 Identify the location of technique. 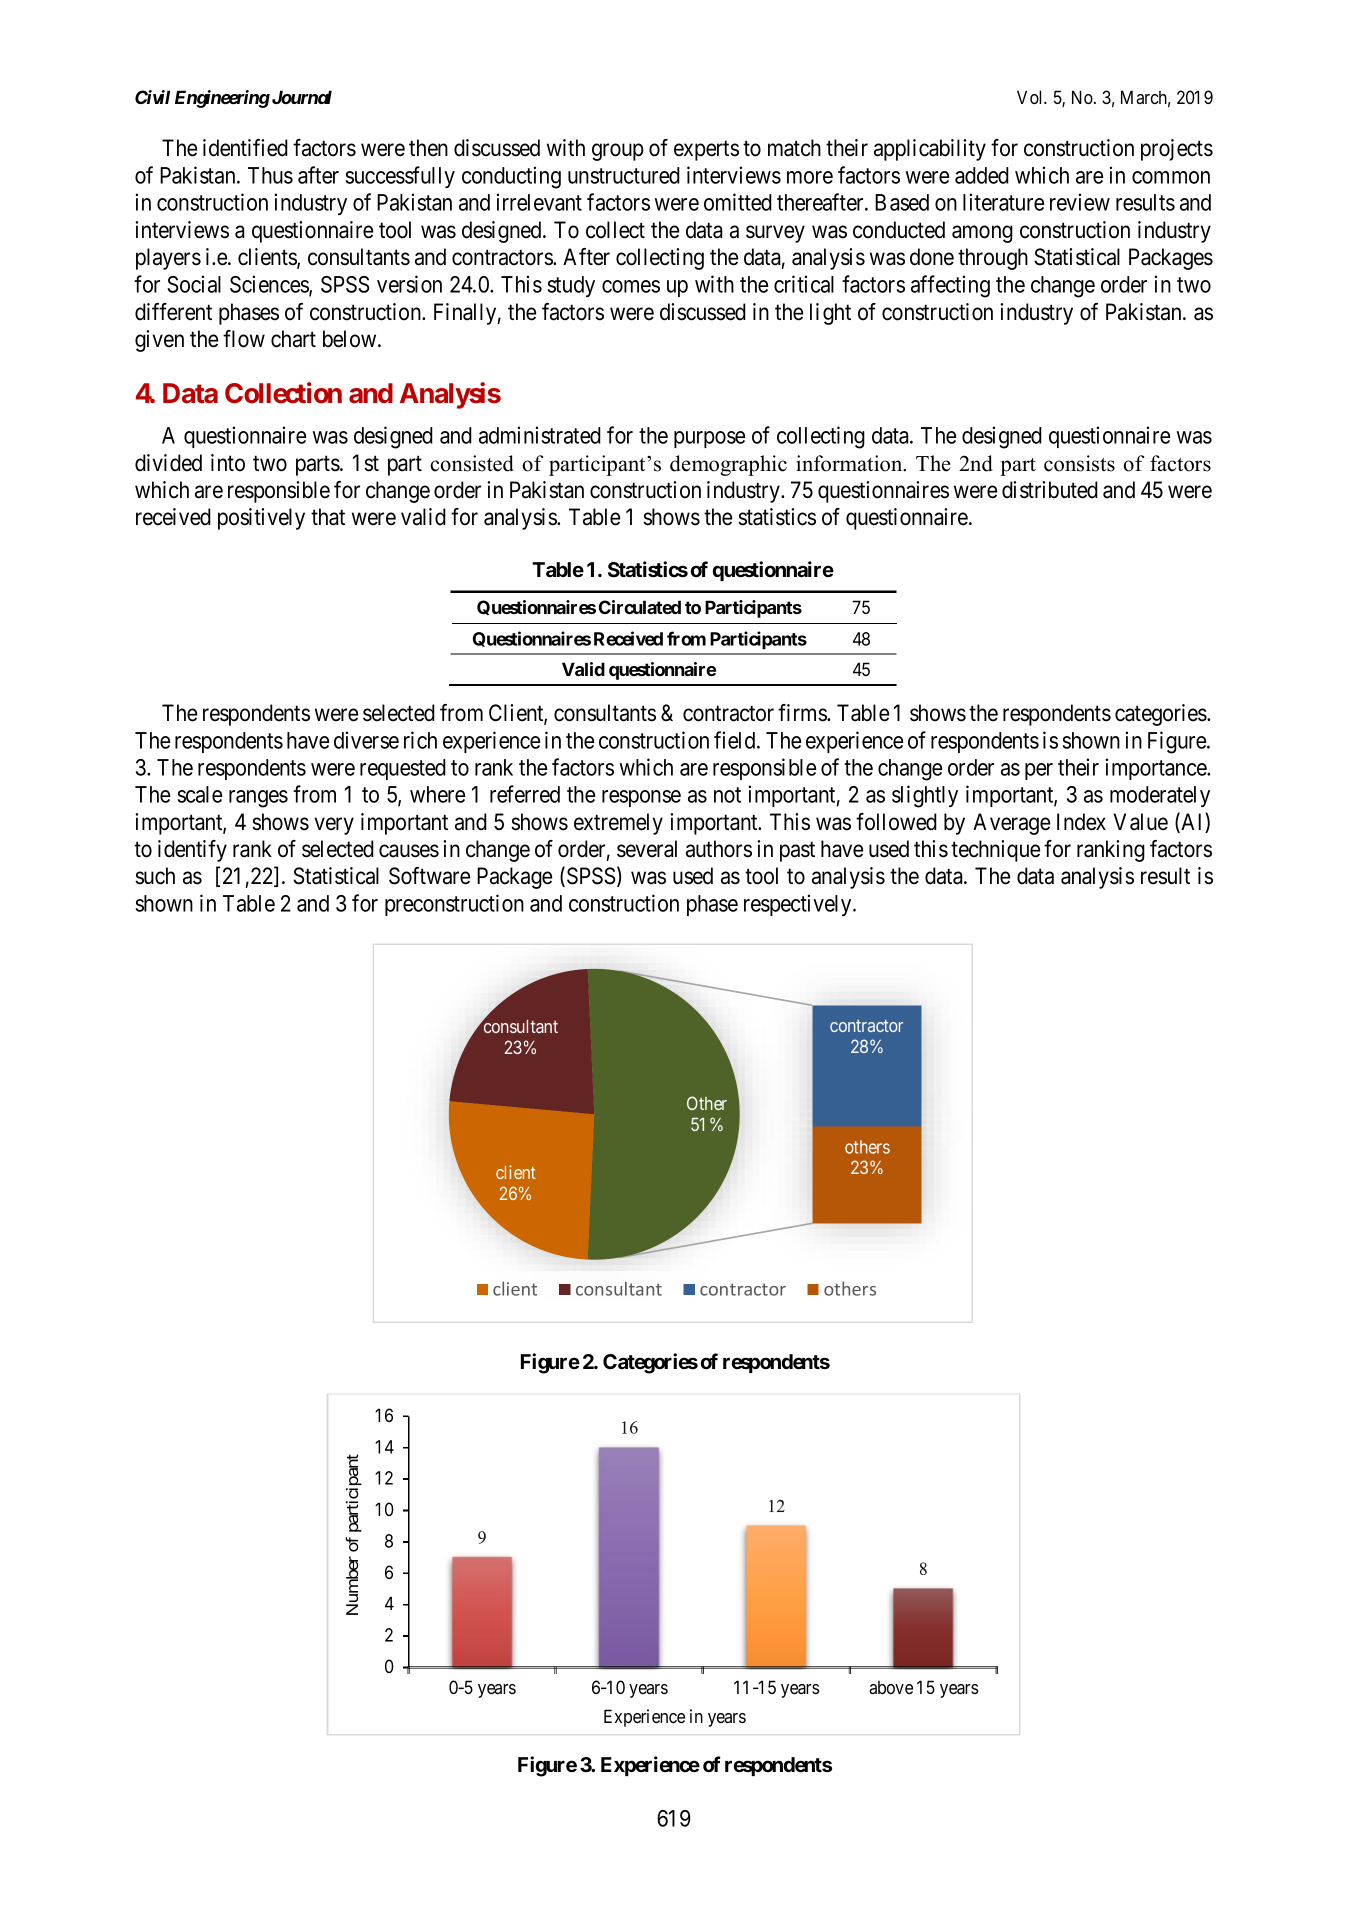
(995, 851).
